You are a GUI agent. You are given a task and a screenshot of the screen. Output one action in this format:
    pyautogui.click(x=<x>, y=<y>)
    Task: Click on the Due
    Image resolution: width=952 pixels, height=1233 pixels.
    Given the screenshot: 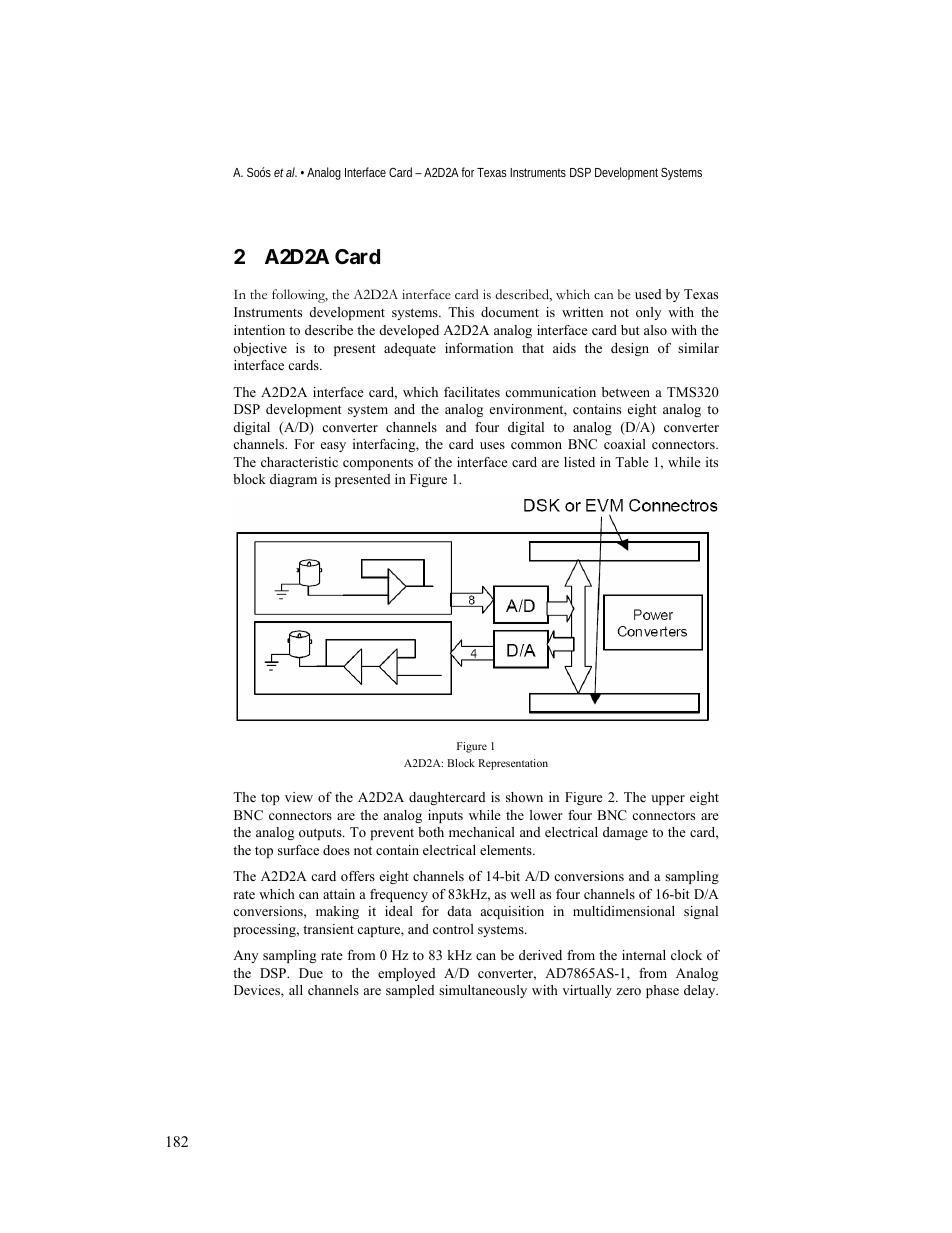 What is the action you would take?
    pyautogui.click(x=311, y=973)
